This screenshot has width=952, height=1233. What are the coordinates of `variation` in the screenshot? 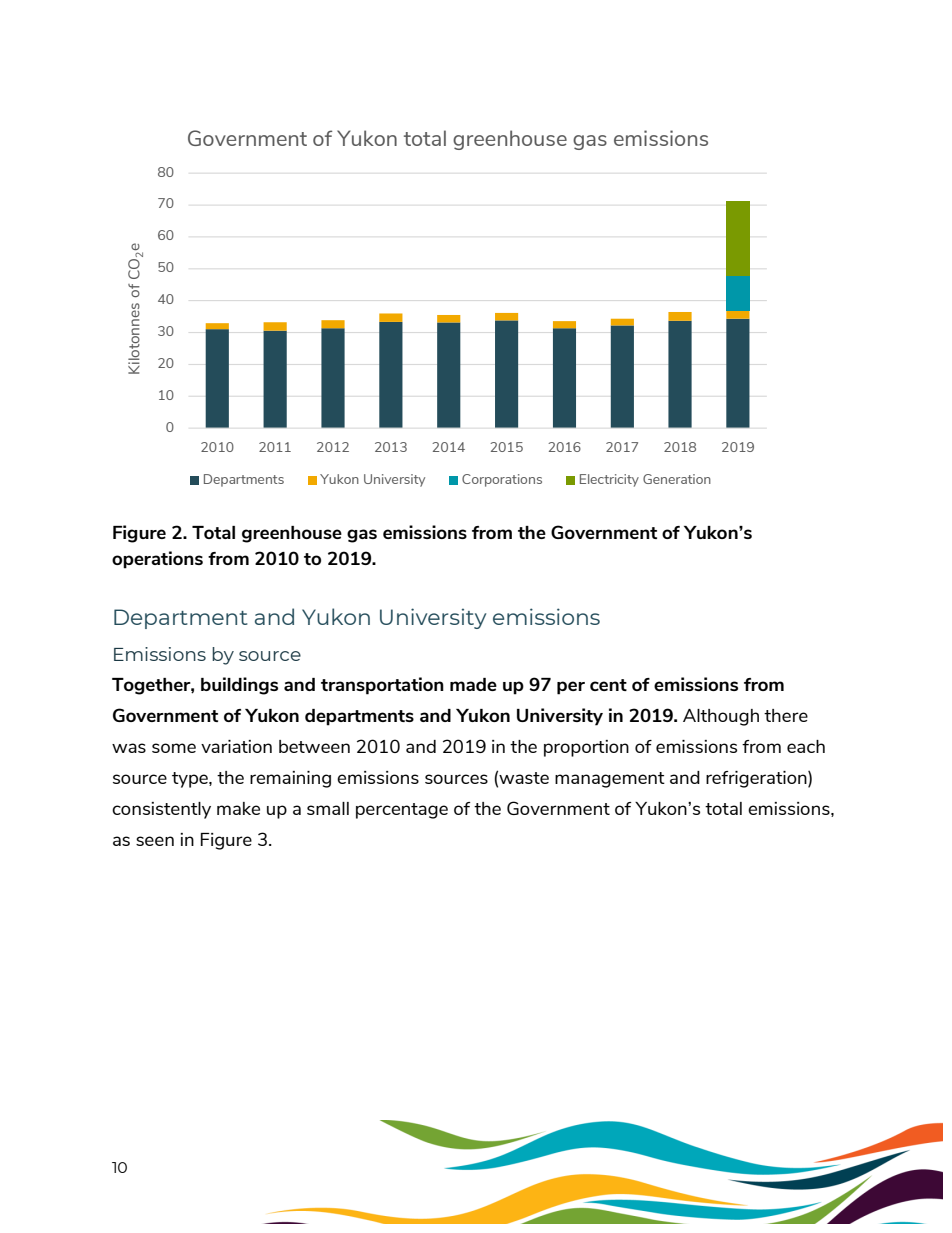 It's located at (236, 746).
